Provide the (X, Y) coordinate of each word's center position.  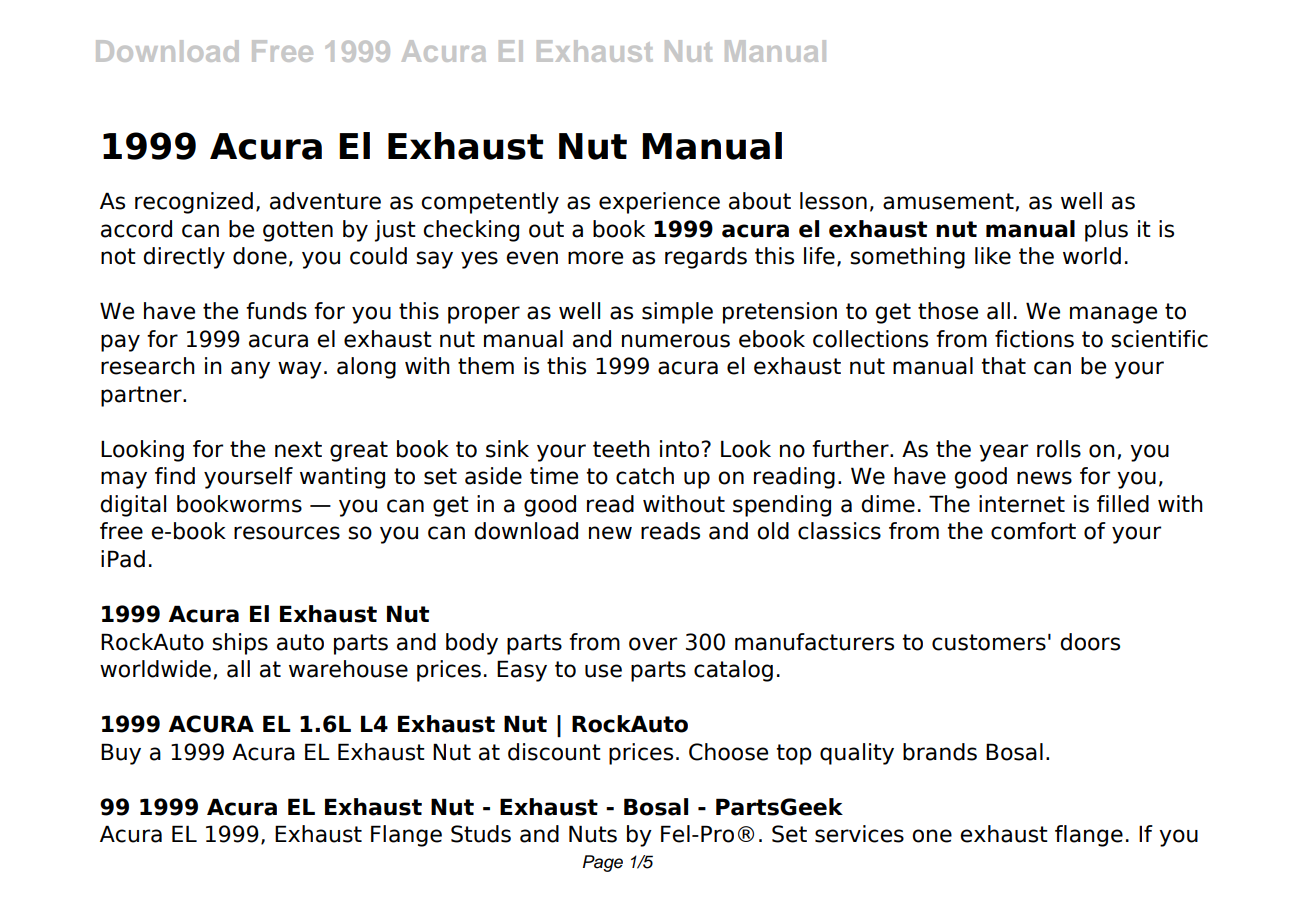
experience (659, 203)
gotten (298, 231)
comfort (1033, 531)
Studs (481, 834)
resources (287, 533)
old (773, 531)
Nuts (593, 834)
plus (1106, 231)
